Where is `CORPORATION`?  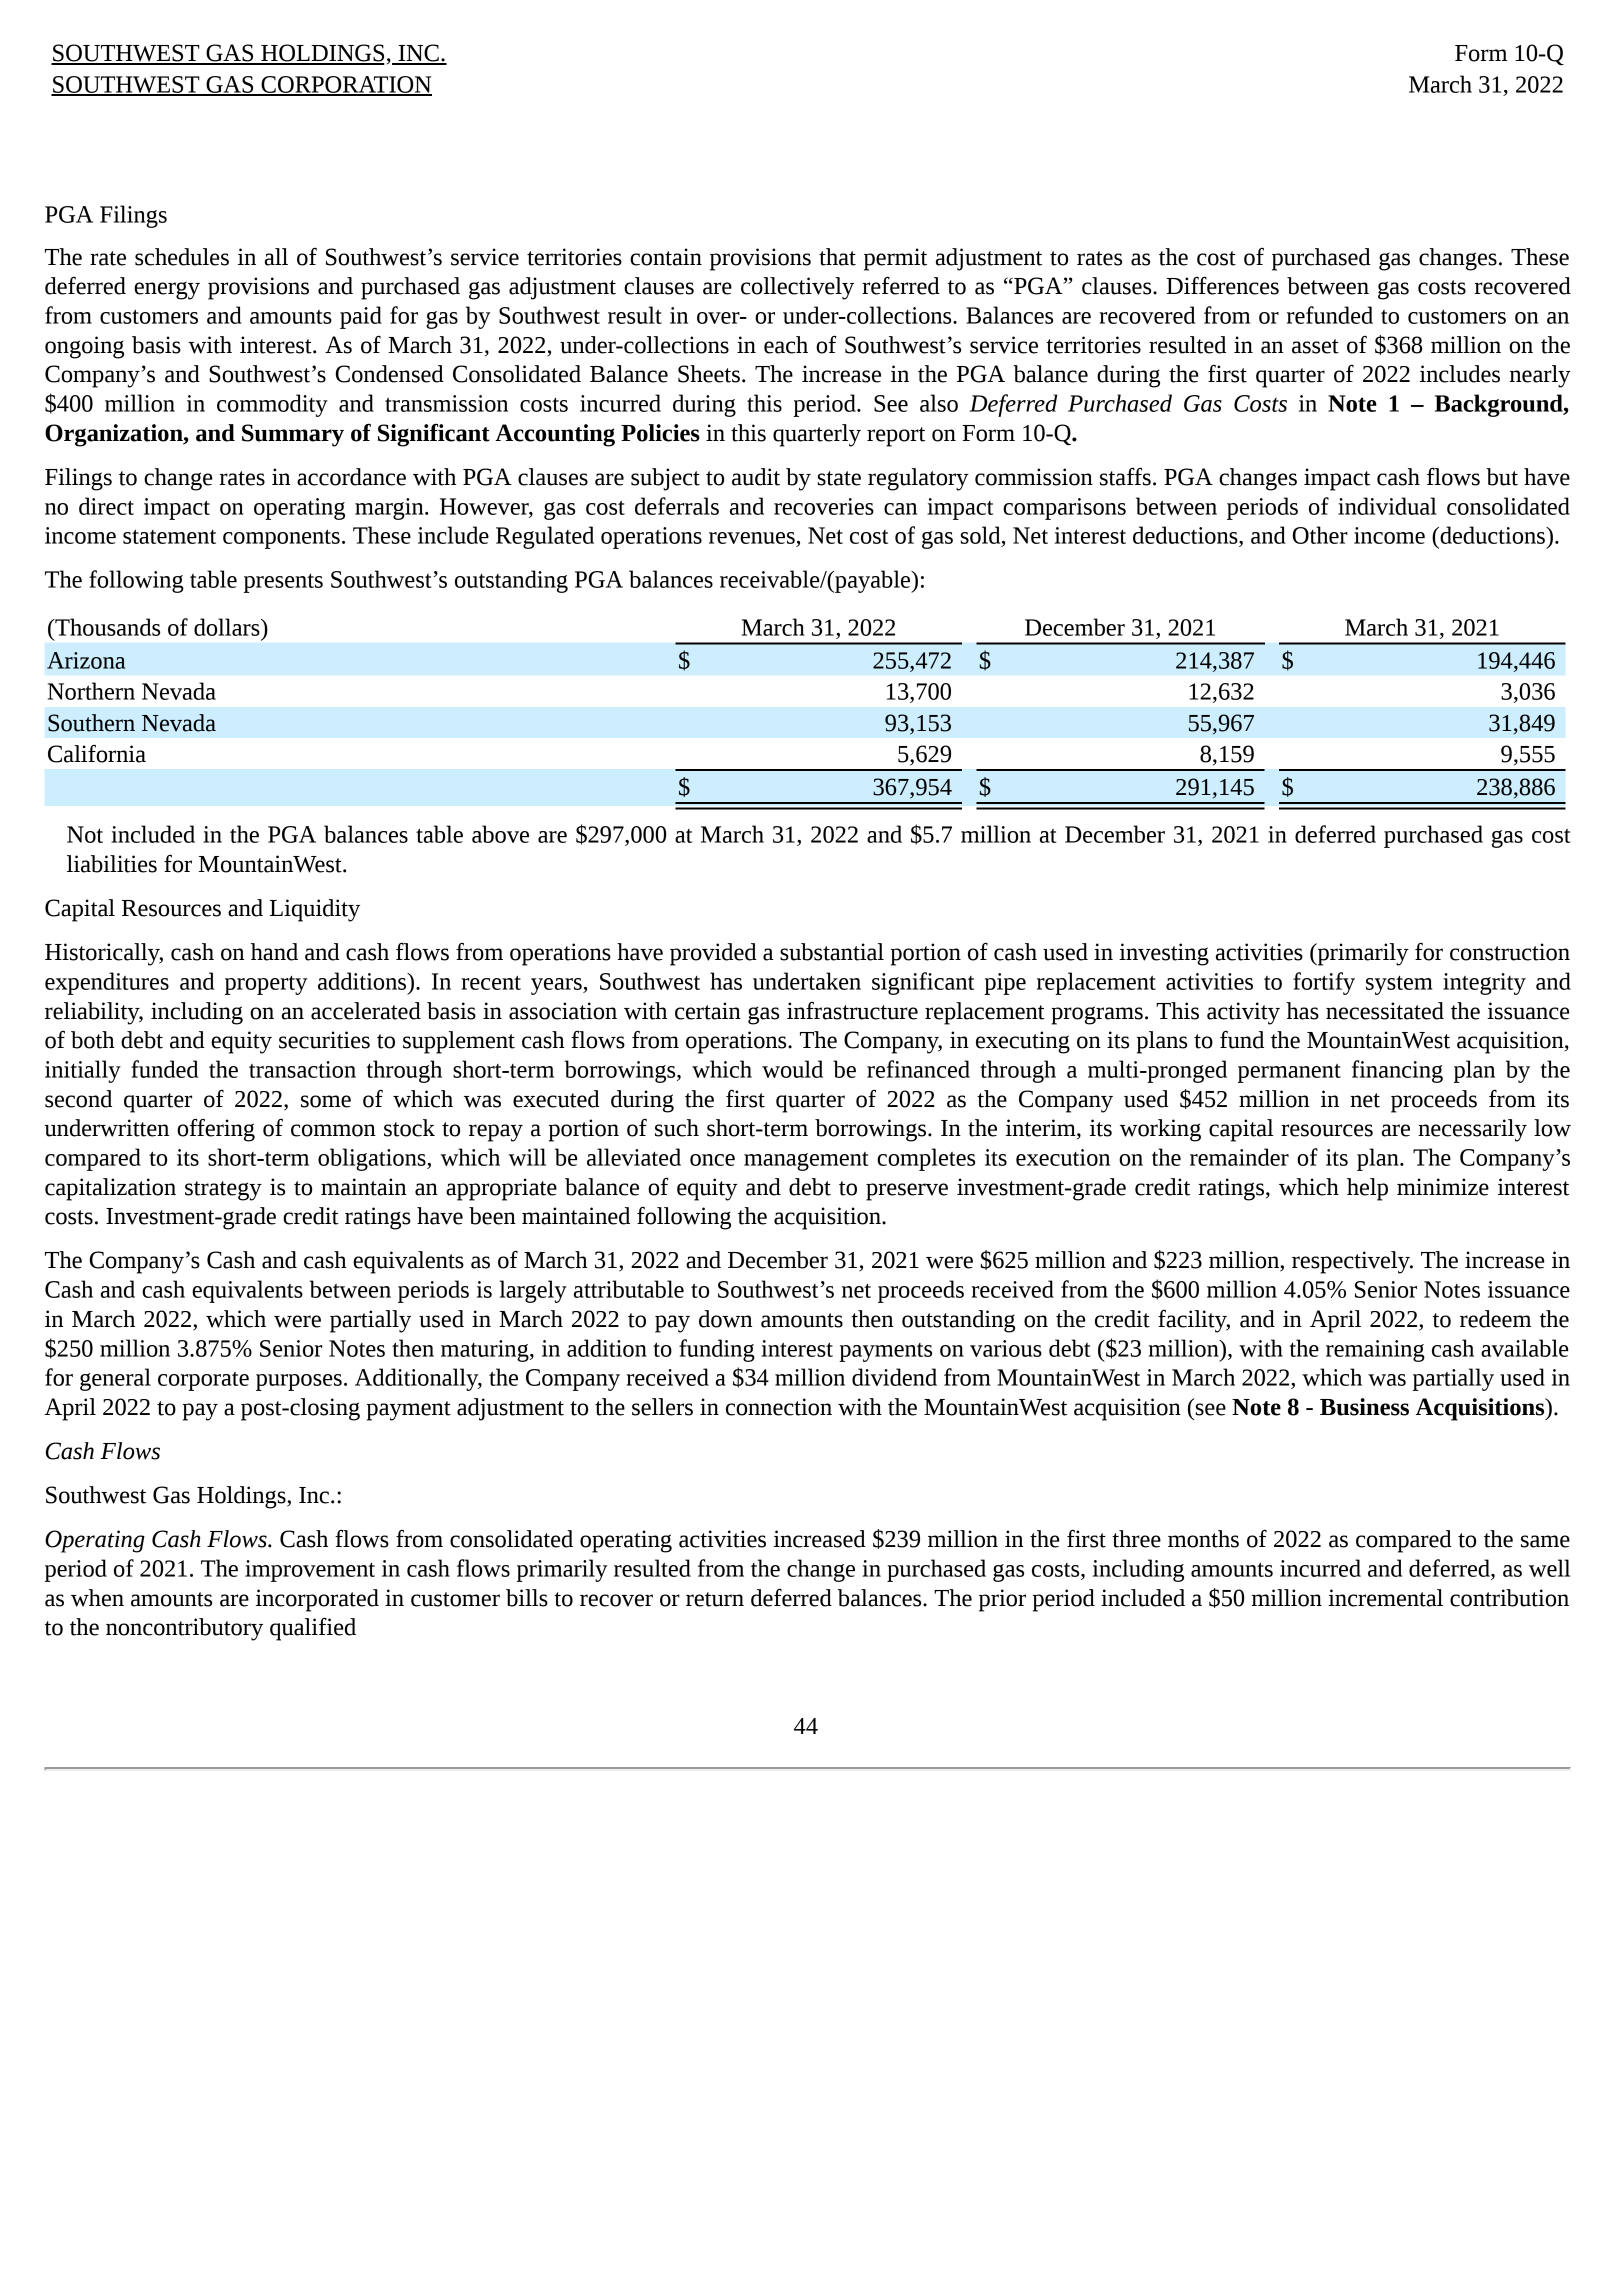
CORPORATION is located at coordinates (345, 85).
